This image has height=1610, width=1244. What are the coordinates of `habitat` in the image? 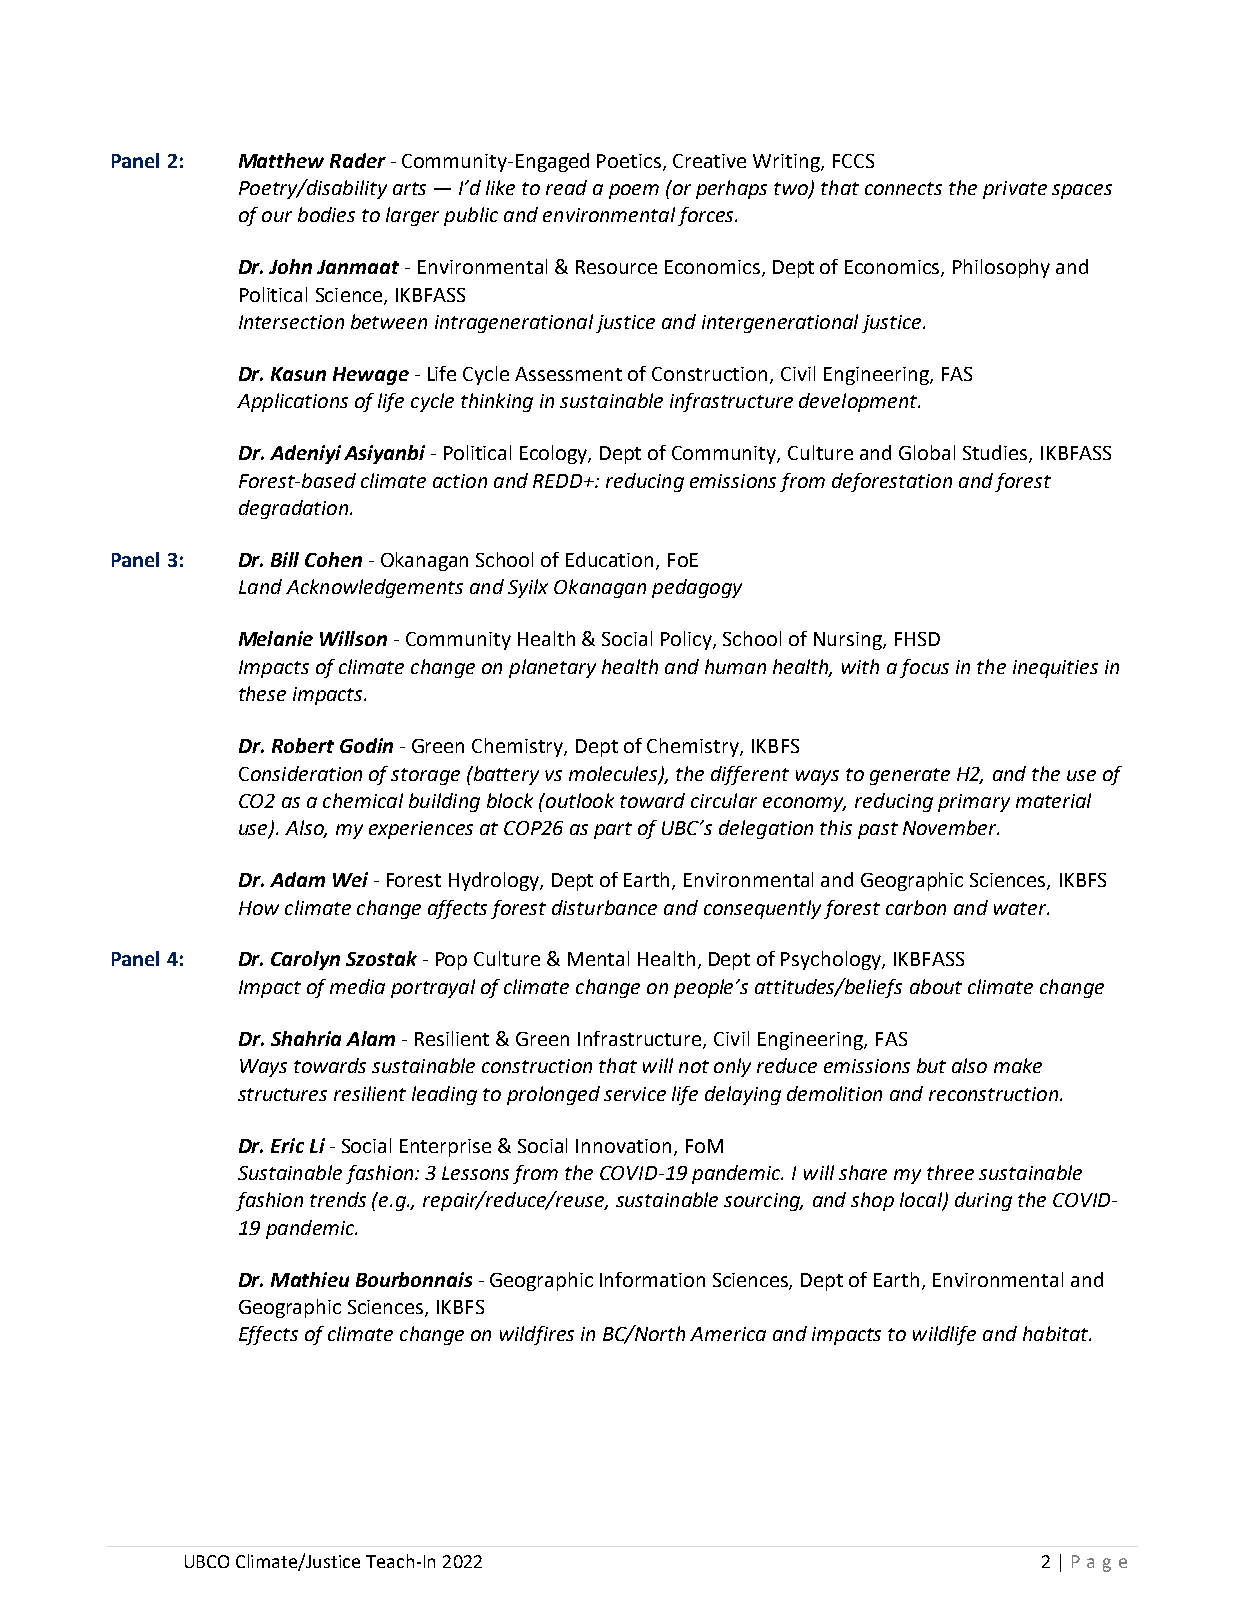 It's located at (1057, 1333).
